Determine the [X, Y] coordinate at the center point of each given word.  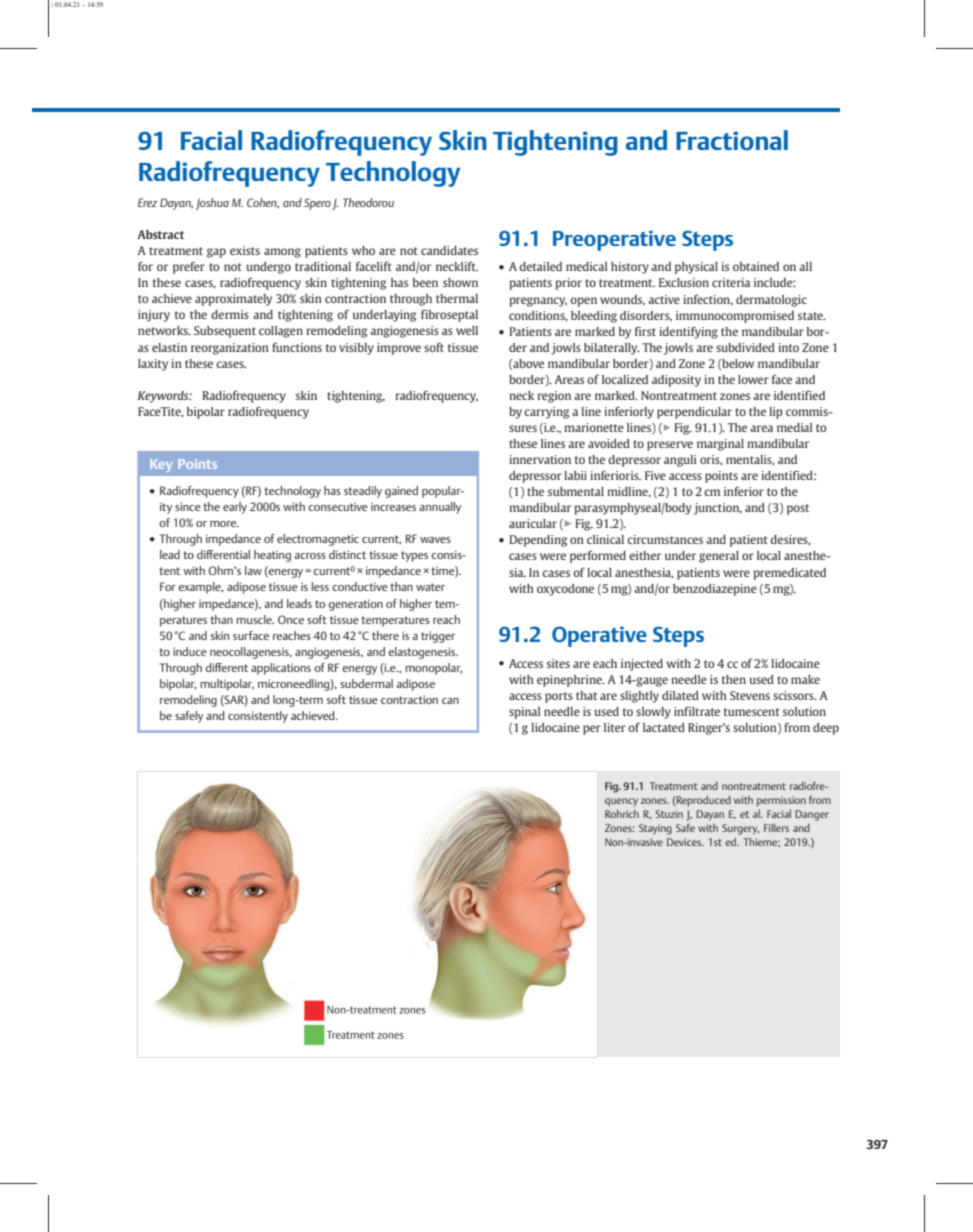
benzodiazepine [715, 590]
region [554, 397]
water [430, 587]
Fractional [732, 140]
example [200, 588]
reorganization [230, 349]
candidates [449, 250]
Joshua [212, 204]
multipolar [227, 685]
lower [753, 379]
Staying [655, 829]
